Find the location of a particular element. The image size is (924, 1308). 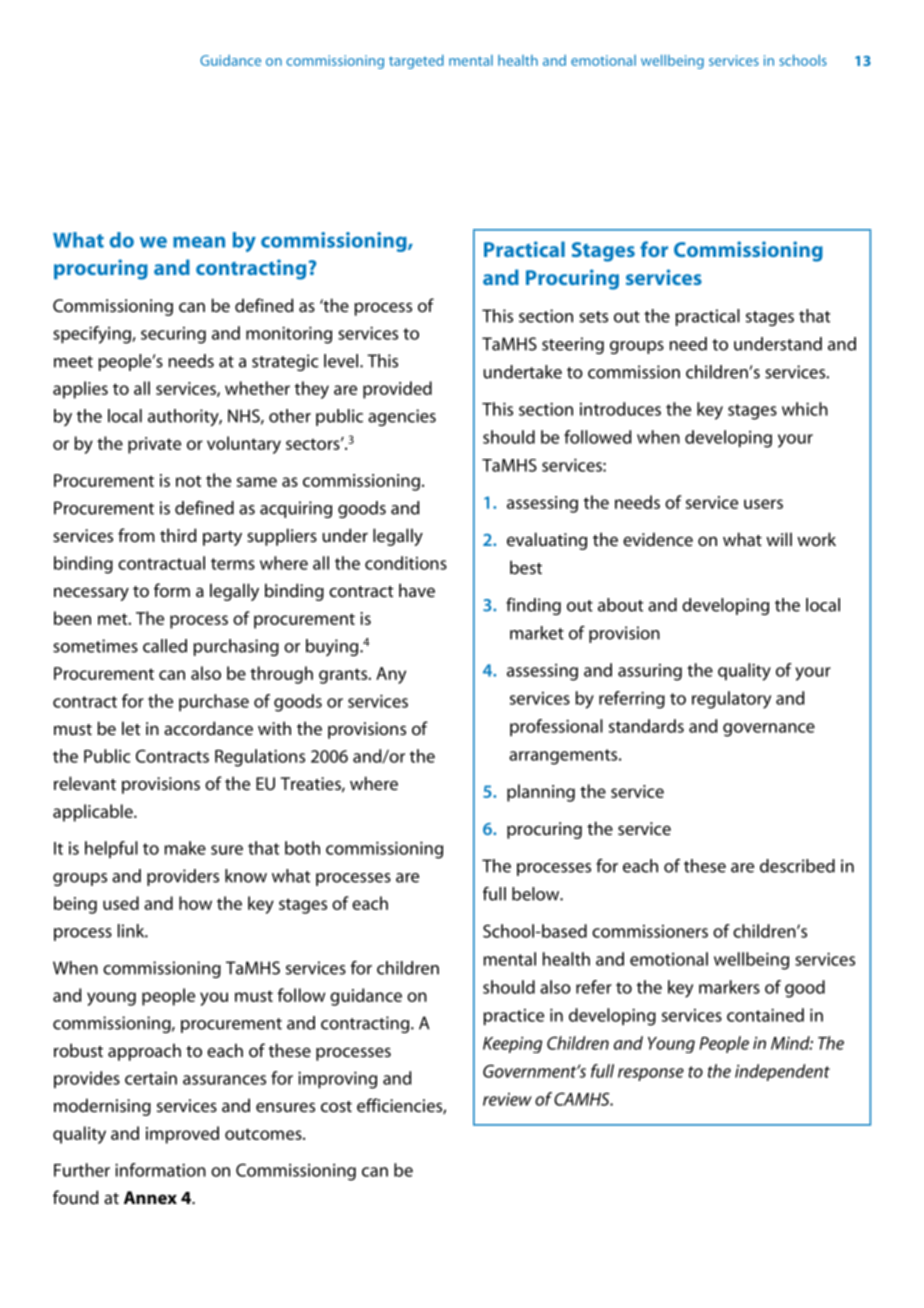

described is located at coordinates (797, 866).
